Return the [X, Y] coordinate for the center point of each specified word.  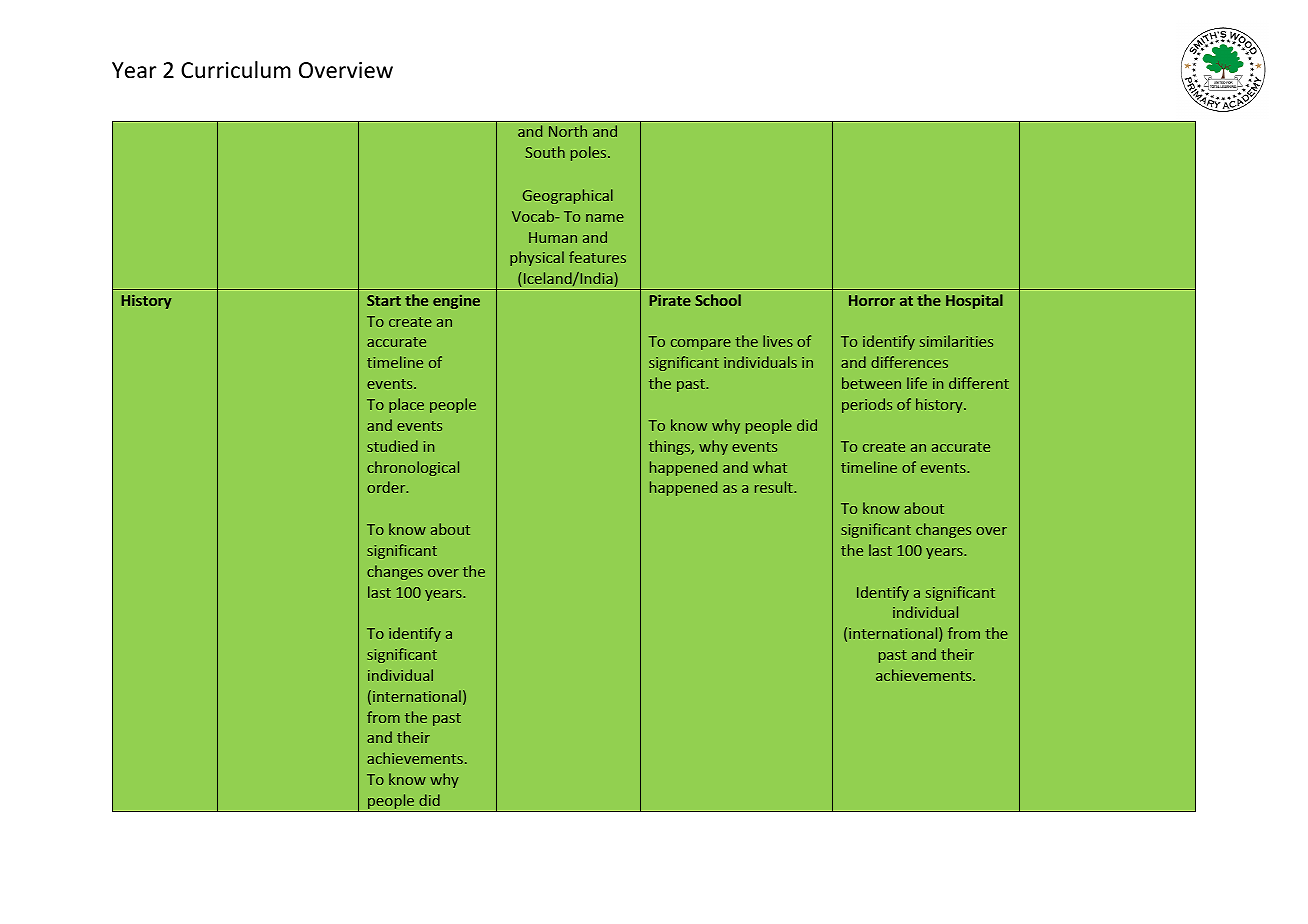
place [406, 405]
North [568, 131]
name [605, 218]
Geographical [568, 196]
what [770, 467]
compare [701, 344]
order [387, 487]
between [871, 383]
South [545, 152]
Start [384, 300]
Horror [872, 300]
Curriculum [236, 70]
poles [590, 153]
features [597, 257]
